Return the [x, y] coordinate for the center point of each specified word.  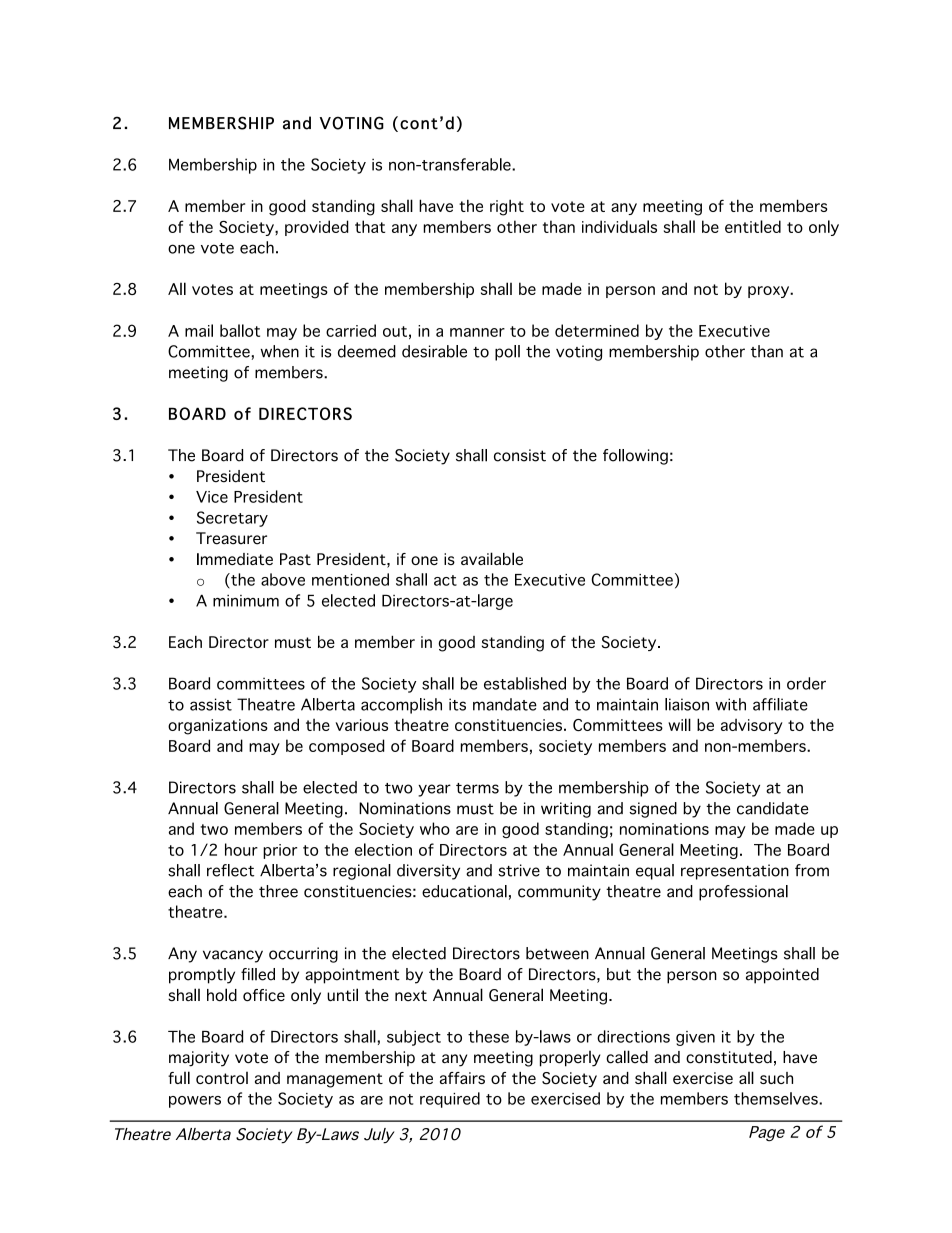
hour [241, 849]
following [635, 457]
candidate [773, 808]
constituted [729, 1057]
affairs [462, 1078]
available [492, 558]
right [507, 207]
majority [199, 1059]
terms [477, 788]
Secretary [232, 519]
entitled [753, 226]
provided [317, 228]
